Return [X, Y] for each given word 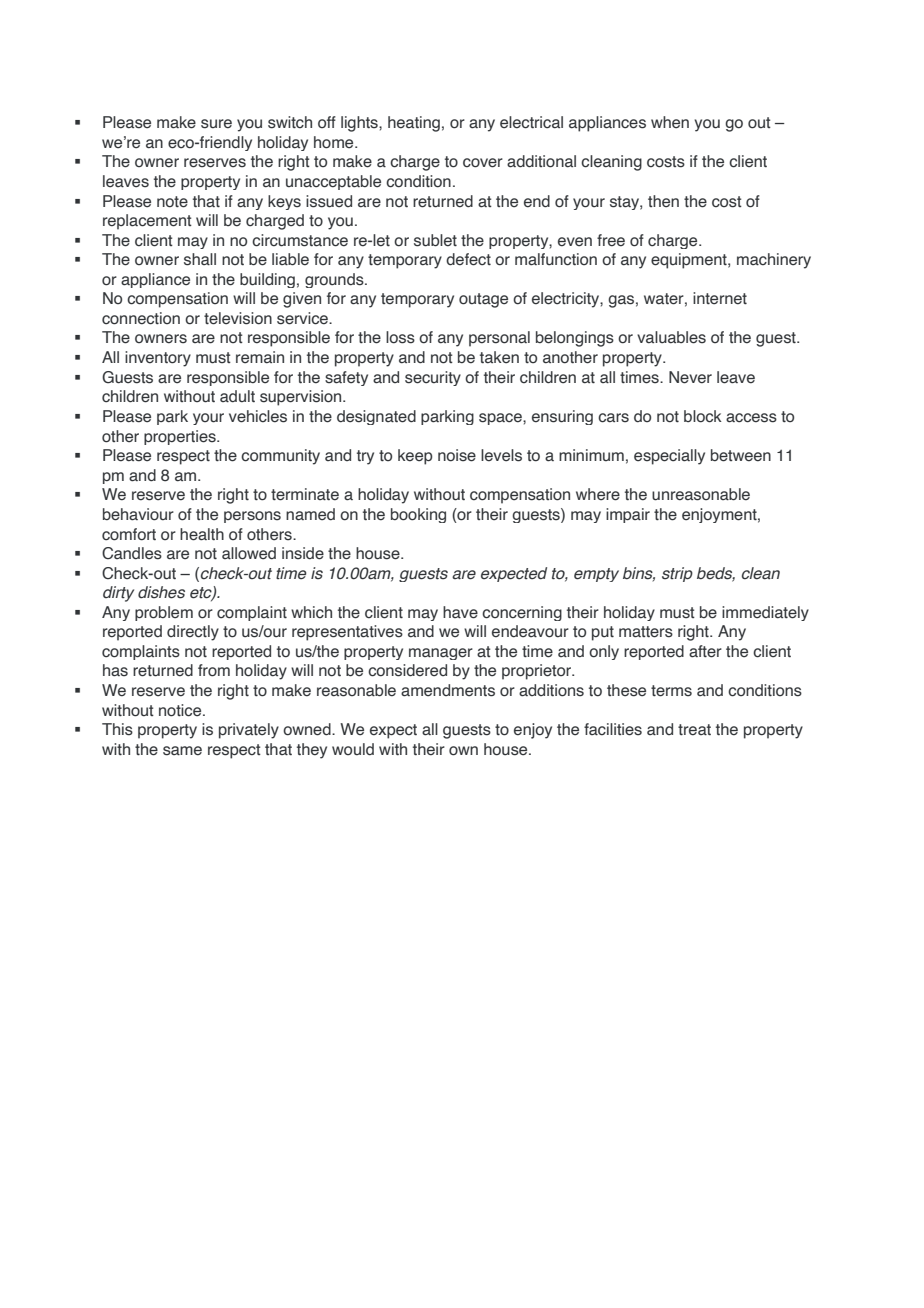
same [182, 751]
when [670, 122]
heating [414, 124]
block [703, 416]
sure [216, 124]
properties [181, 437]
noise [457, 455]
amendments [448, 690]
